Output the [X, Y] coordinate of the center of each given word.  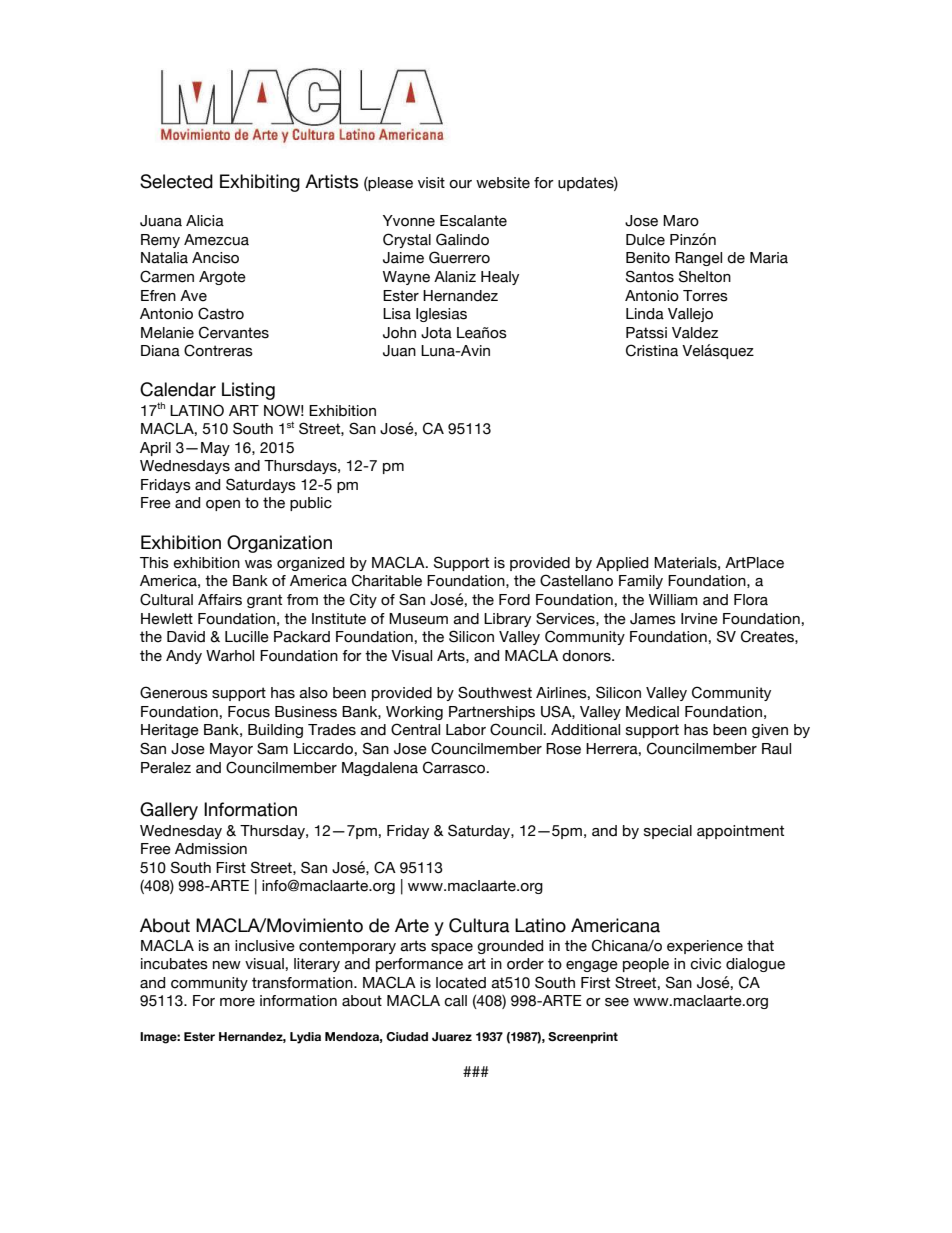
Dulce [645, 240]
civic [705, 964]
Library [507, 620]
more [237, 1002]
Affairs [220, 600]
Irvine [699, 619]
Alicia [205, 221]
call [455, 1001]
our [460, 184]
